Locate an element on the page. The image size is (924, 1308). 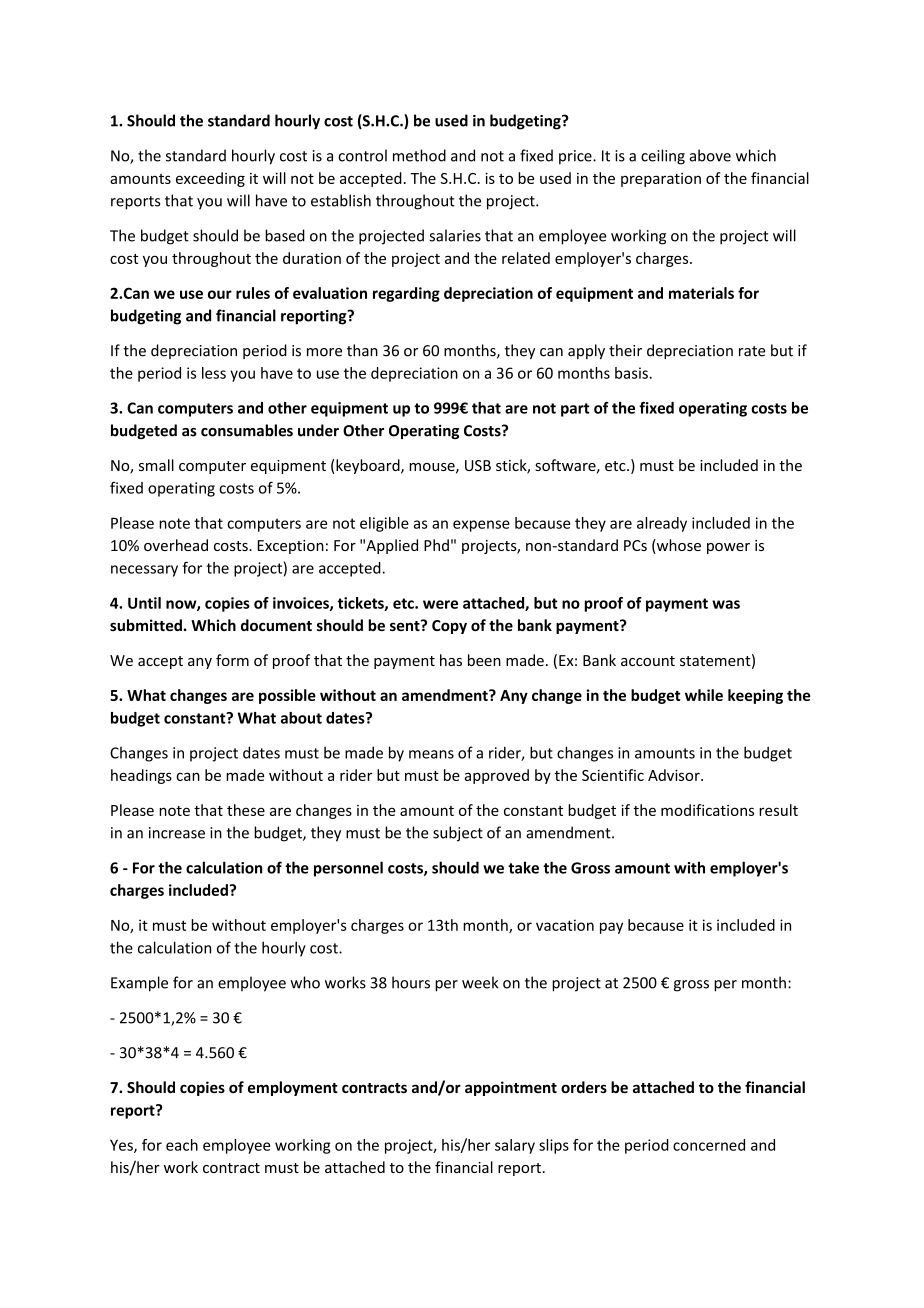
USB is located at coordinates (478, 465).
